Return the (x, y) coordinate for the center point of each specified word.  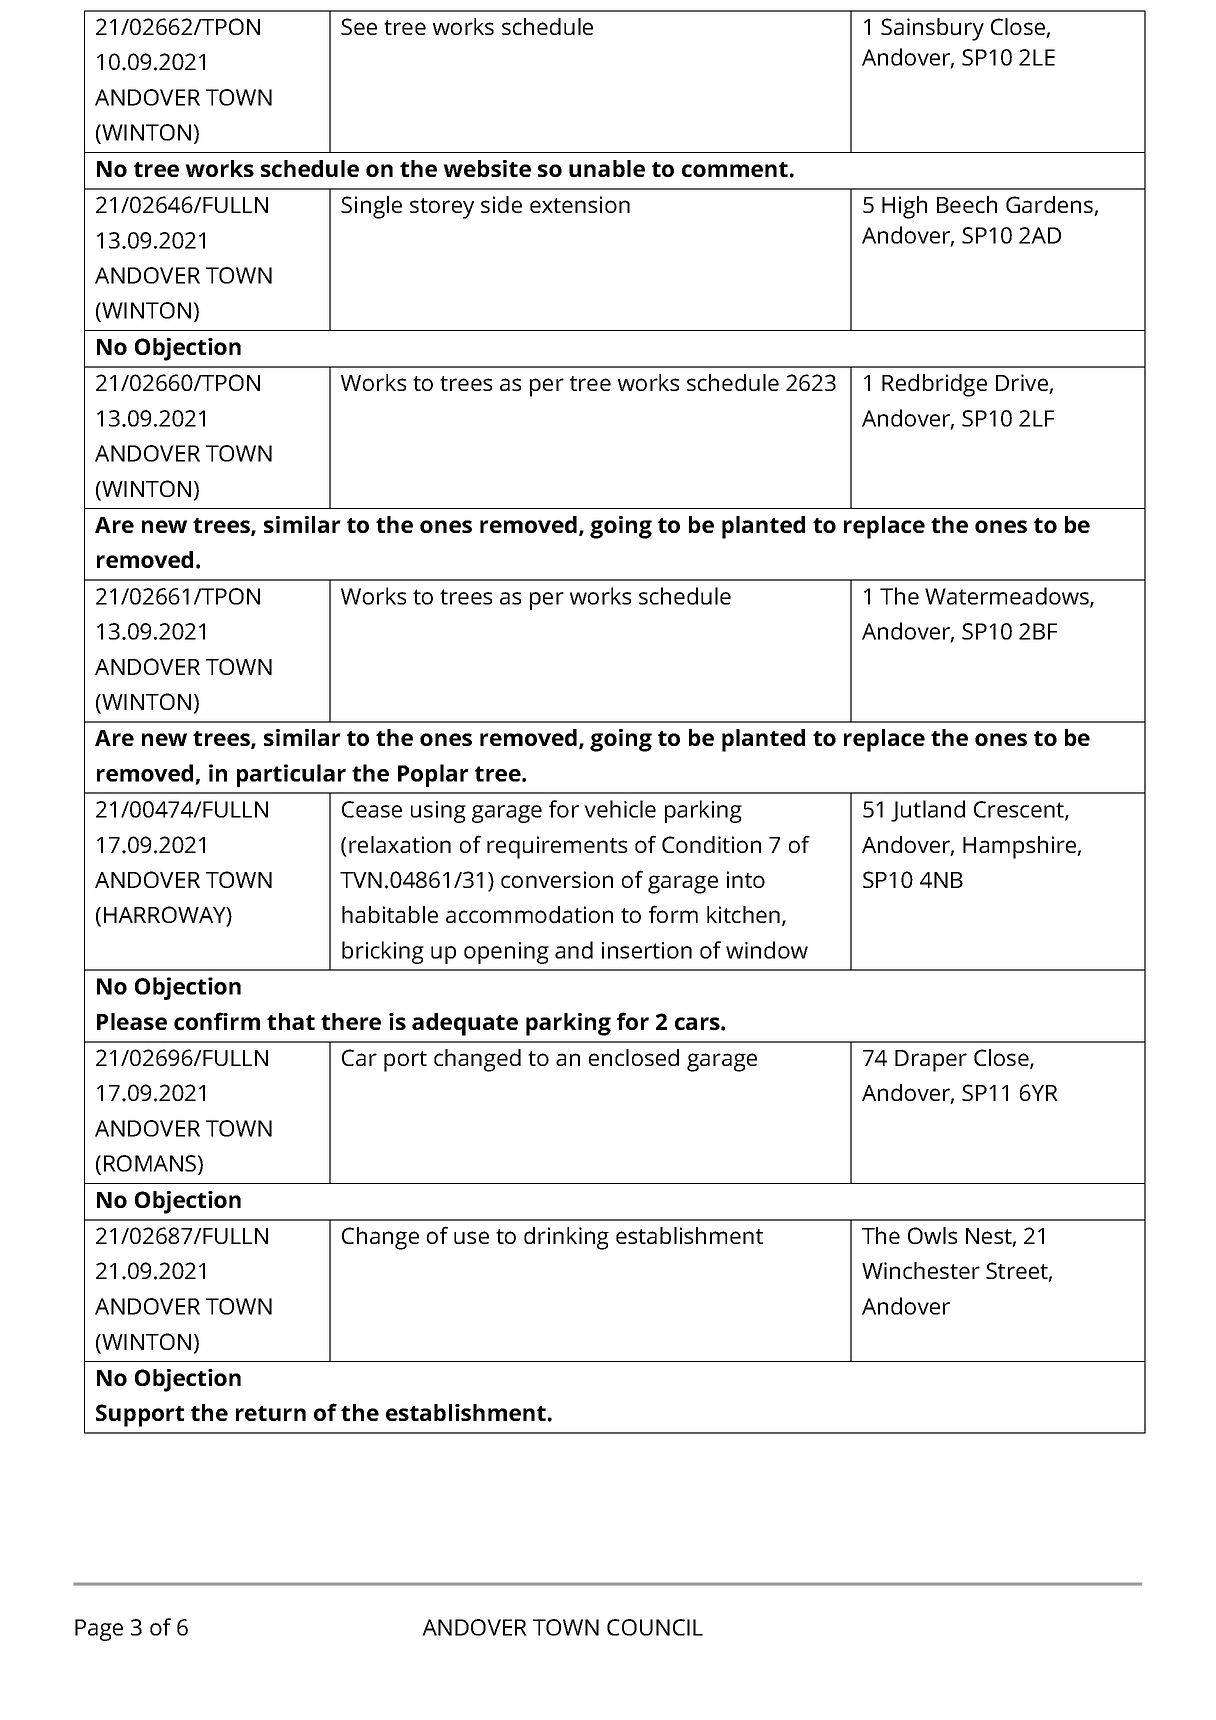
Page (99, 1630)
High (904, 207)
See (359, 26)
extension (580, 204)
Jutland (928, 811)
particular (291, 775)
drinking (566, 1238)
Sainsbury (932, 29)
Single (371, 207)
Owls (932, 1235)
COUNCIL (655, 1627)
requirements (557, 847)
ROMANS (151, 1164)
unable (607, 168)
